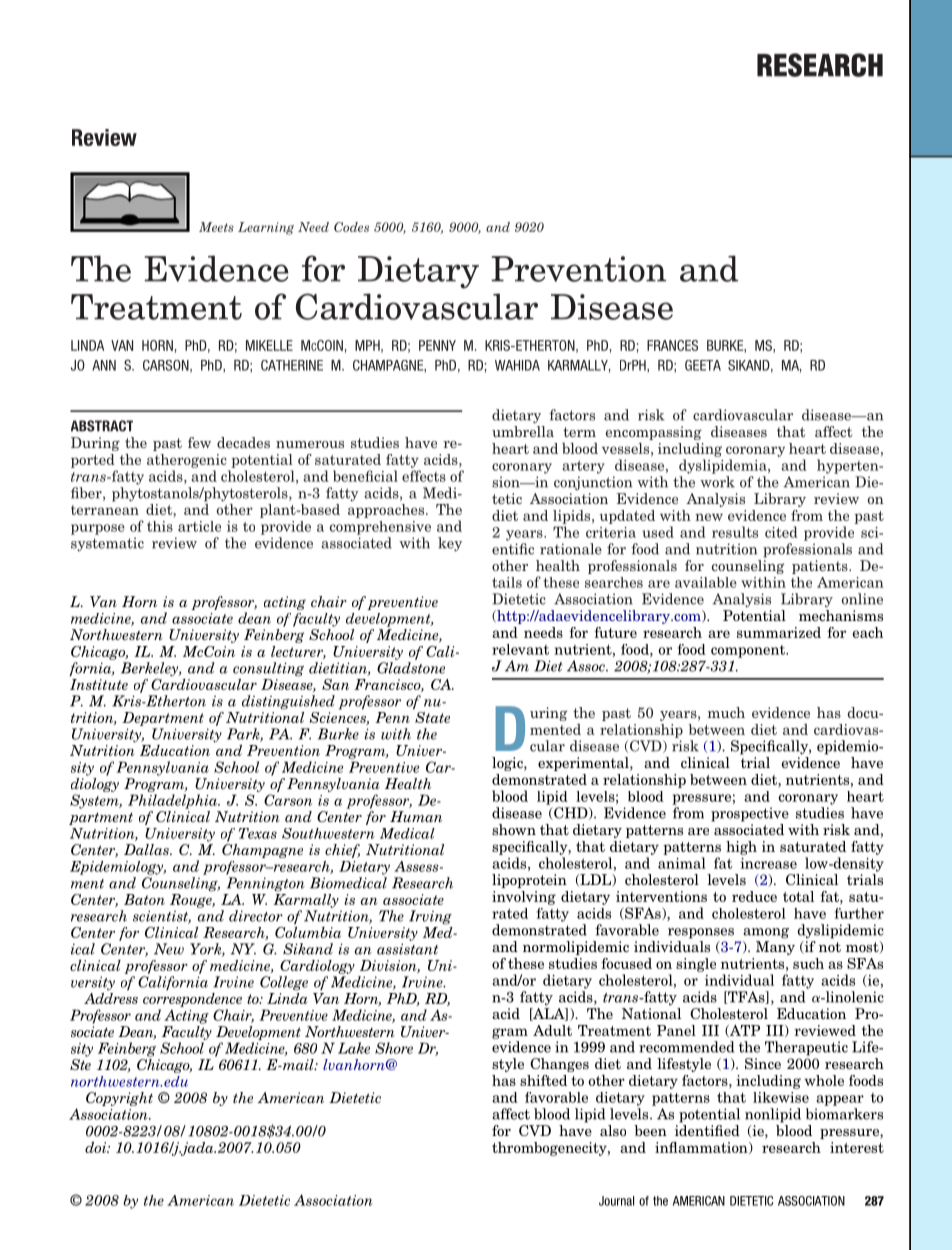  I want to click on Irving, so click(430, 917).
